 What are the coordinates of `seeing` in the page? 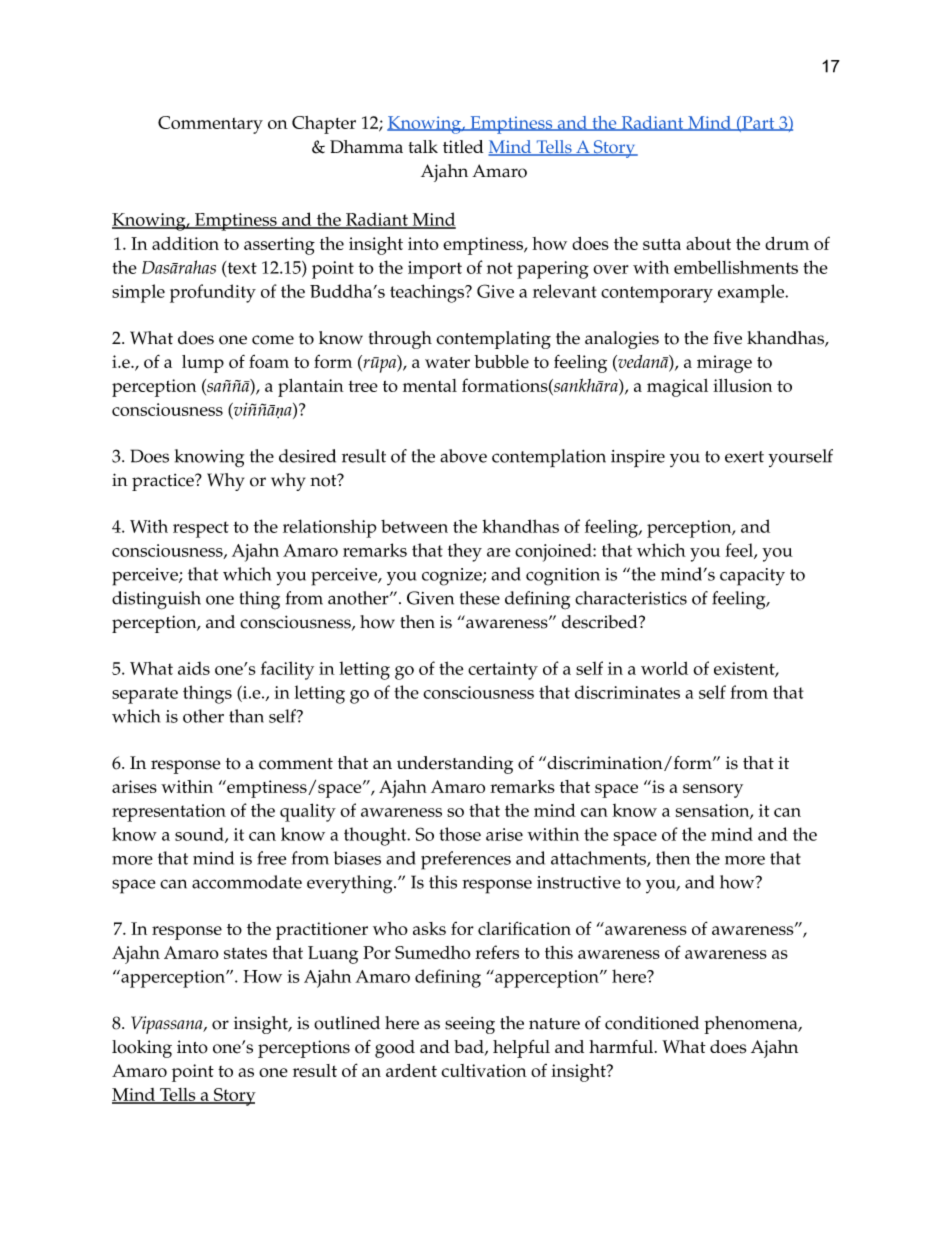 It's located at (470, 1025).
